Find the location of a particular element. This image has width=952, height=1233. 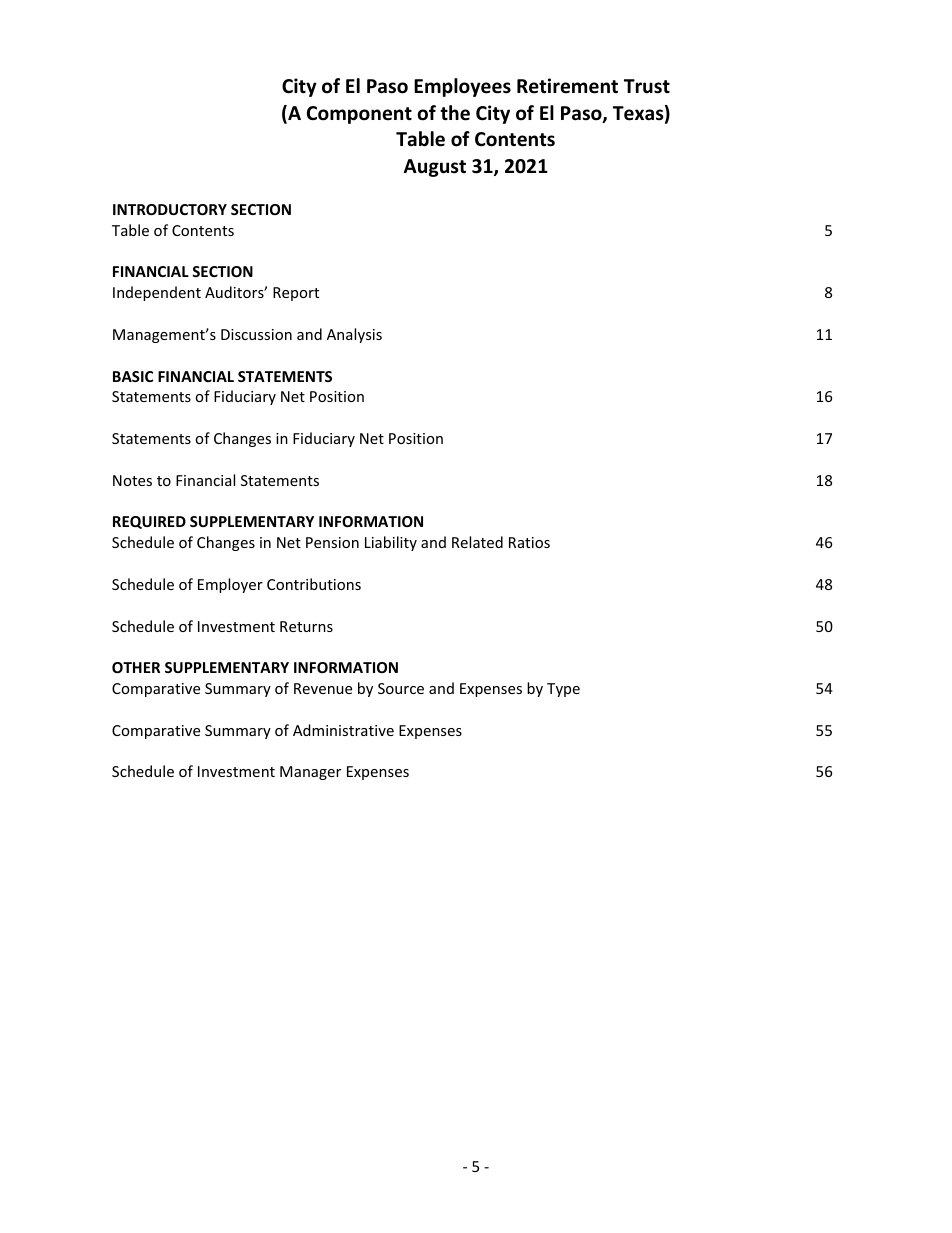

REQUIRED is located at coordinates (149, 522).
